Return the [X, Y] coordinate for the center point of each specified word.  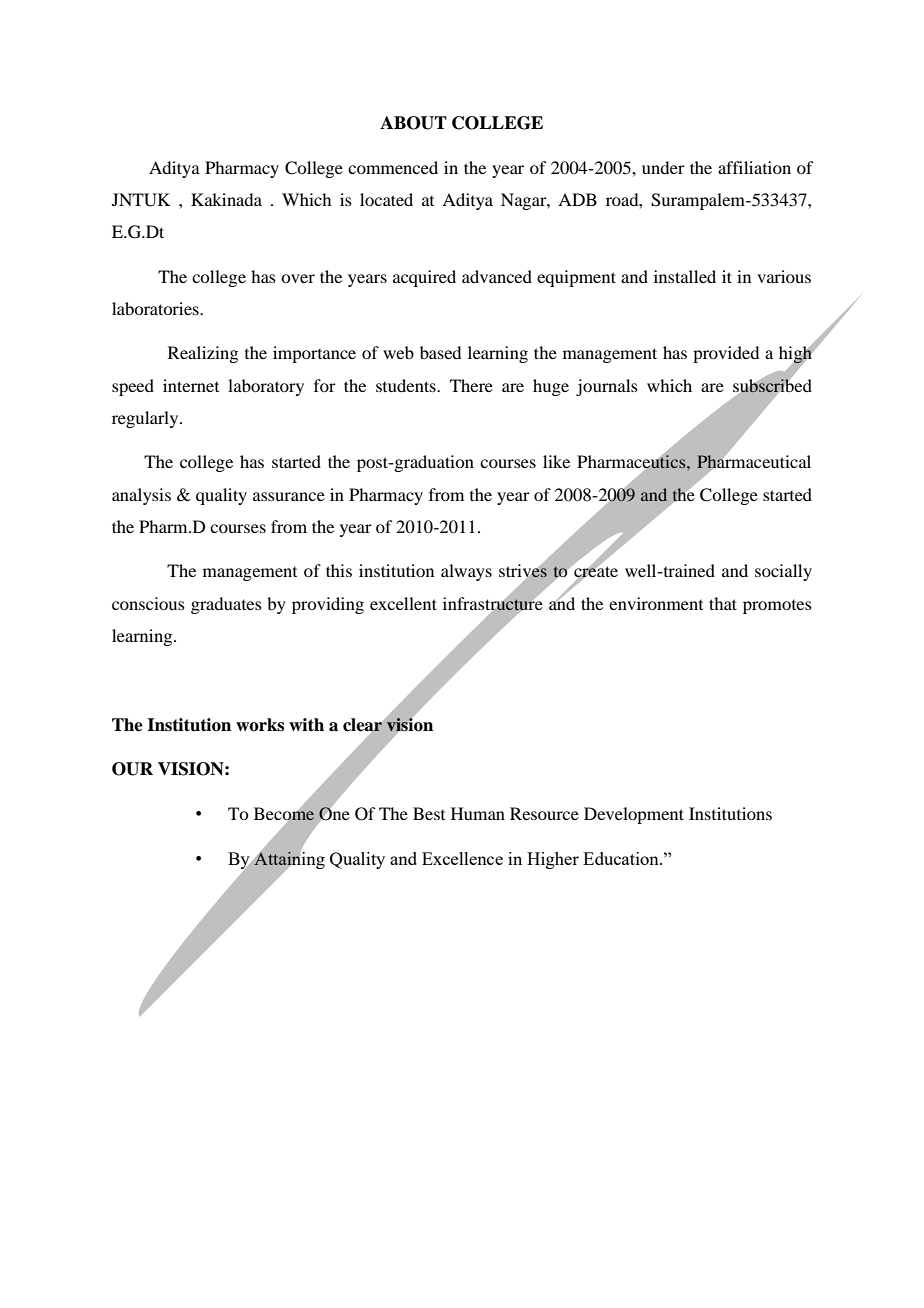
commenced [393, 167]
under [663, 167]
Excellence [462, 858]
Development [634, 815]
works [260, 725]
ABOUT [413, 123]
